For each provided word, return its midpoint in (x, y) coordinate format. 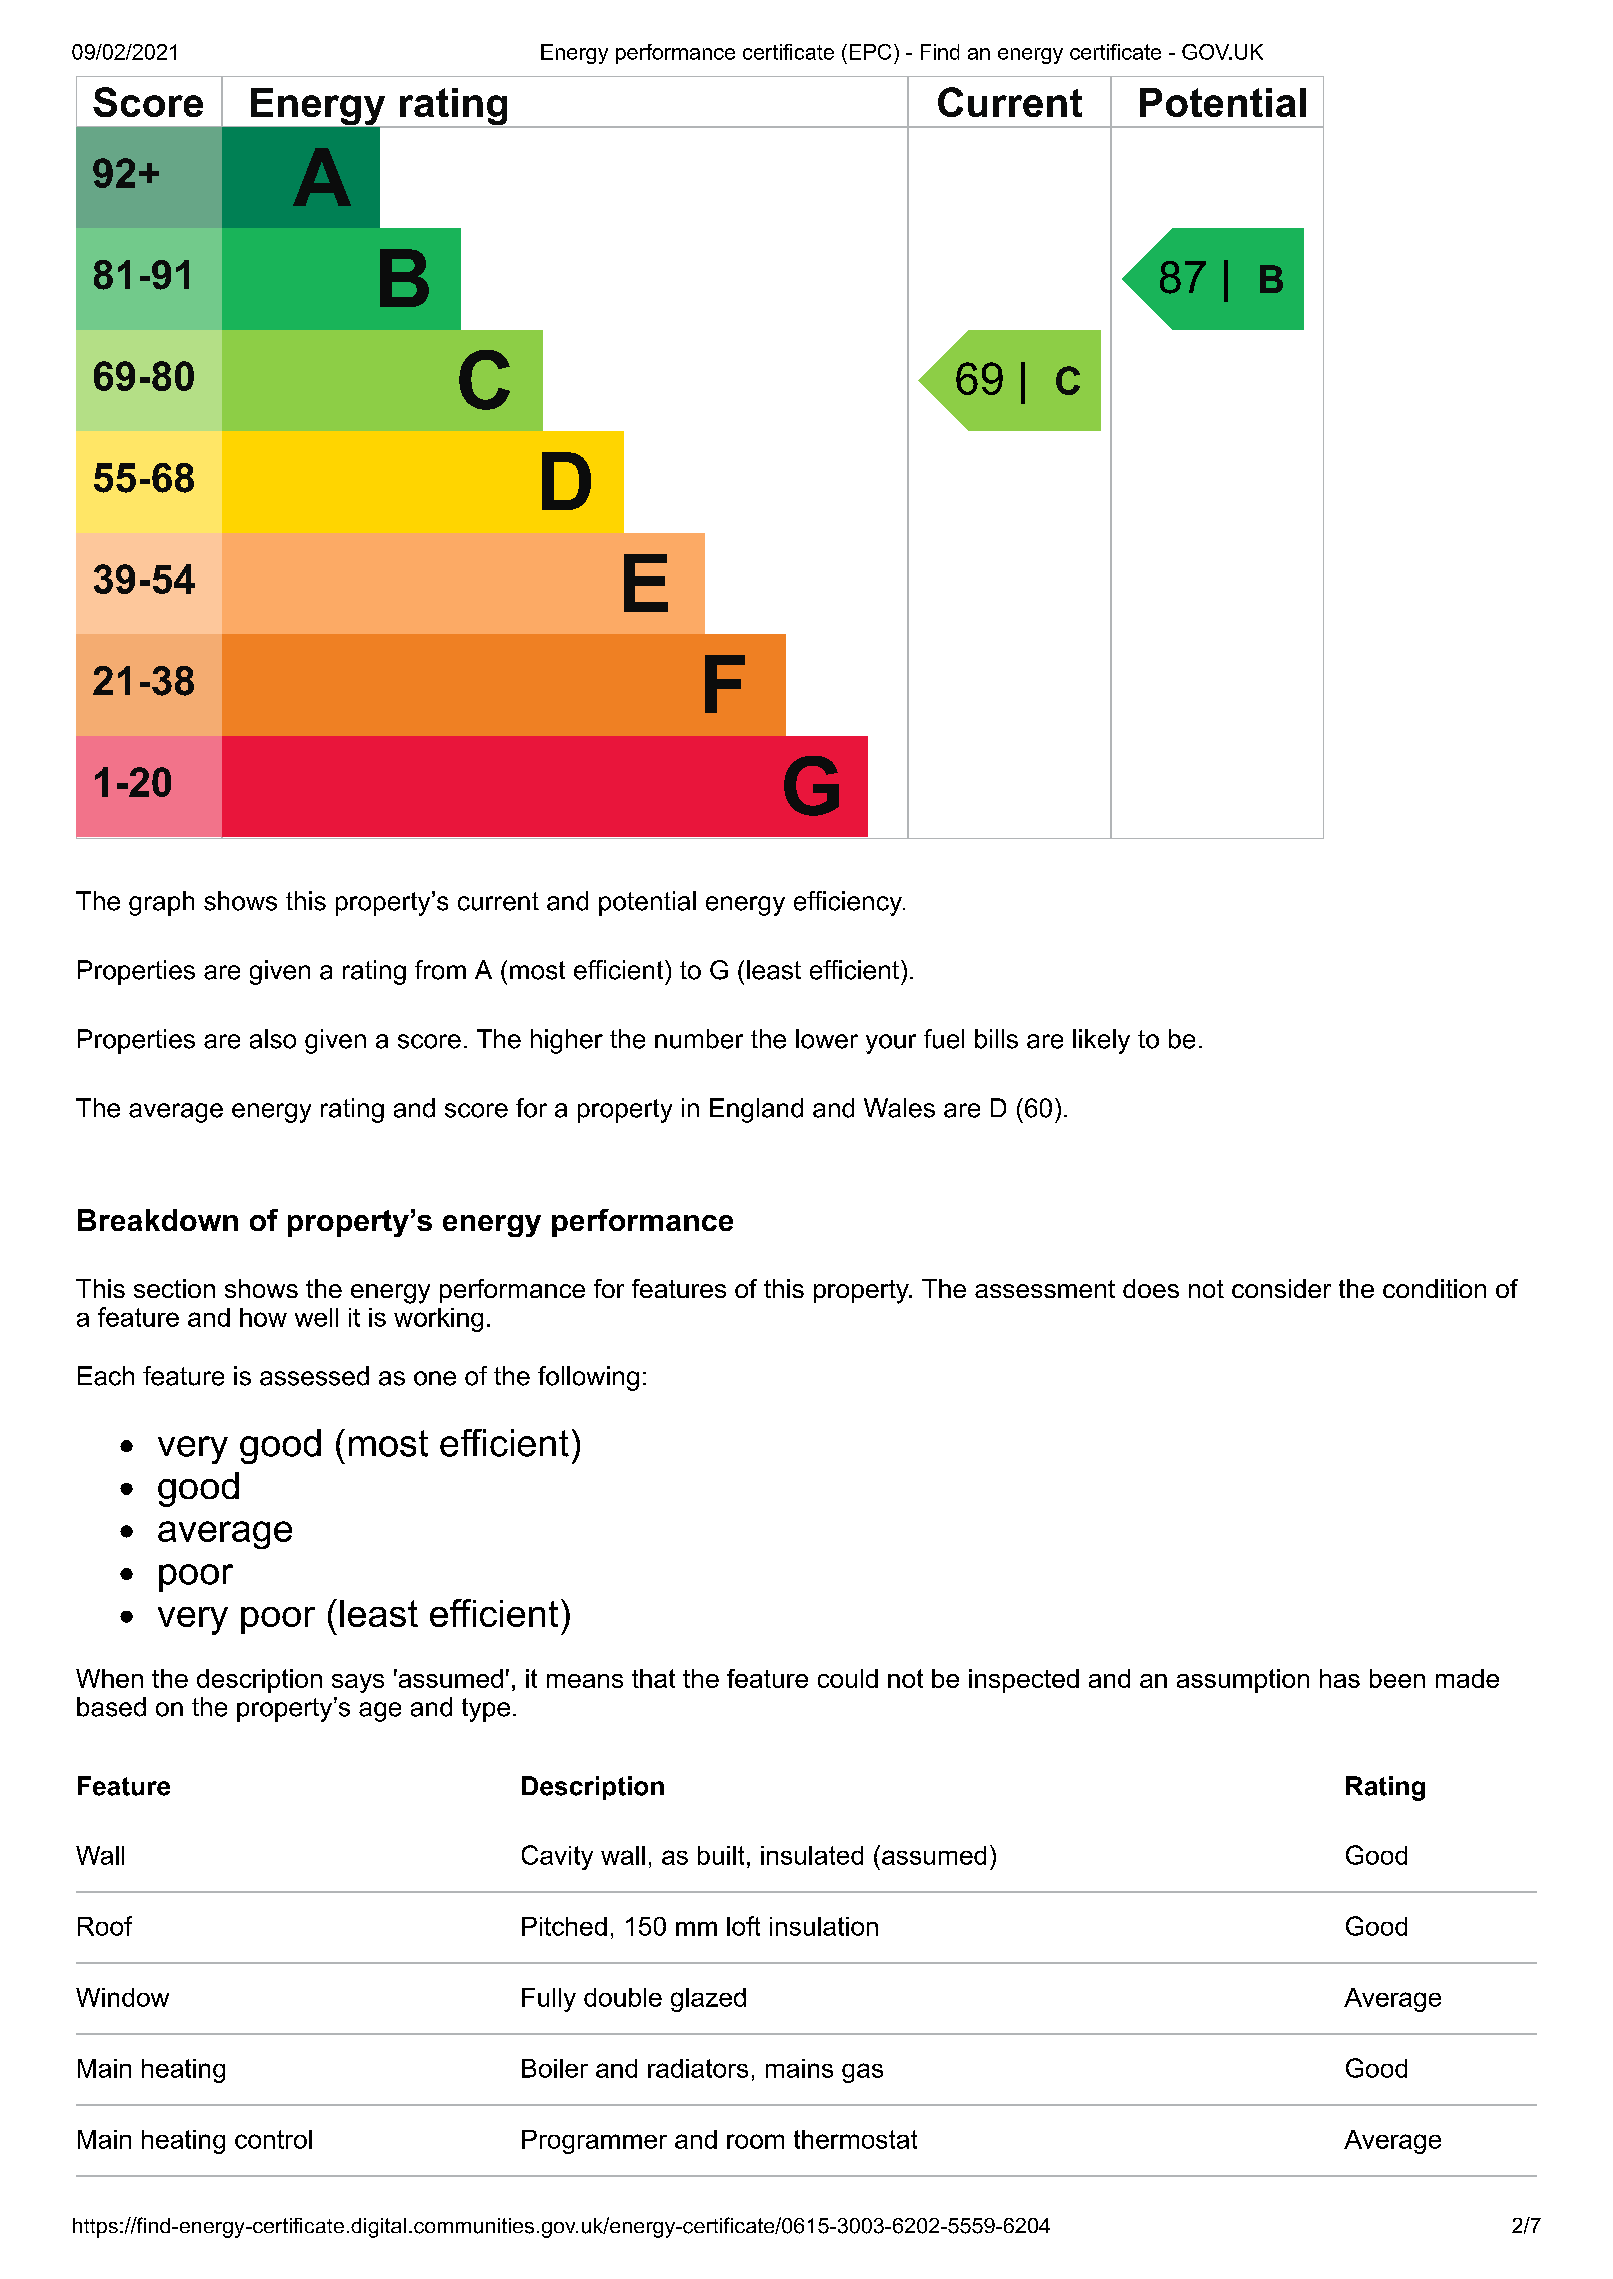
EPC (870, 52)
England (756, 1110)
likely (1101, 1041)
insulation (824, 1926)
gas (862, 2073)
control (273, 2139)
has (1340, 1678)
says (358, 1683)
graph (161, 903)
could (848, 1678)
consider (1281, 1288)
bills (996, 1039)
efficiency (849, 903)
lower (827, 1039)
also (273, 1039)
